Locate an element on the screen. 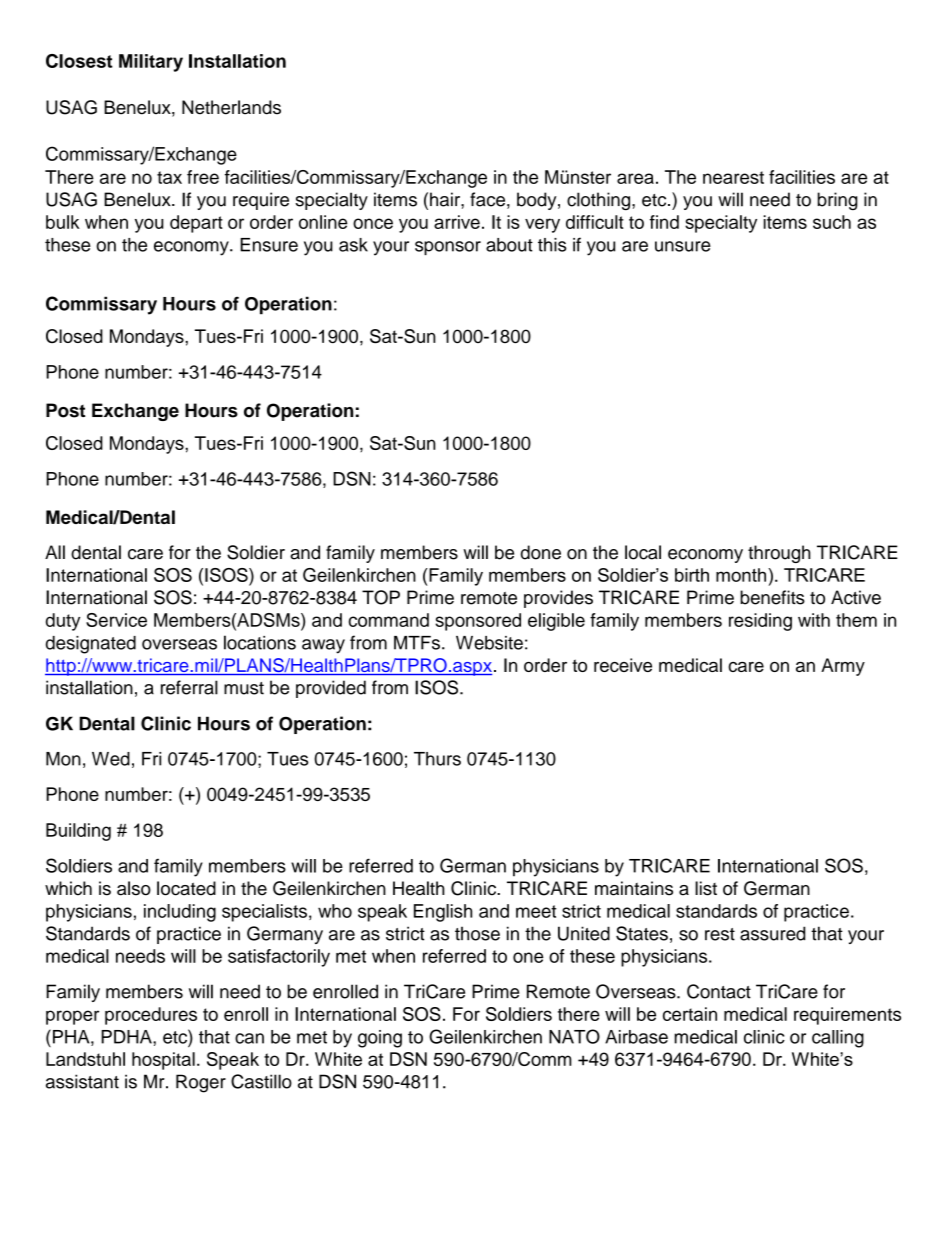 Image resolution: width=952 pixels, height=1233 pixels. month is located at coordinates (741, 575).
